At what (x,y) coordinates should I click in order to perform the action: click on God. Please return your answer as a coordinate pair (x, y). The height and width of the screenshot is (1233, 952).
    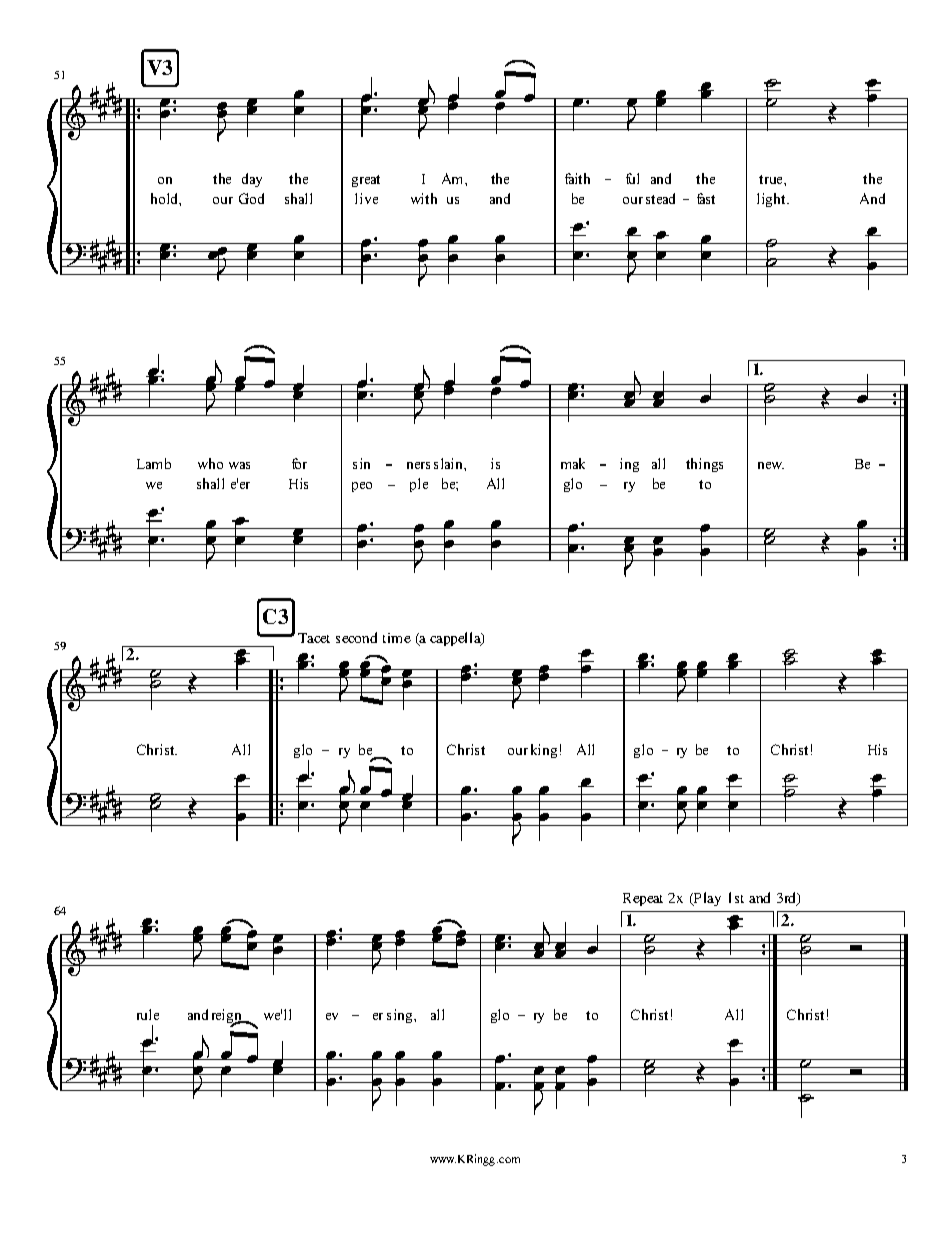
    Looking at the image, I should click on (251, 198).
